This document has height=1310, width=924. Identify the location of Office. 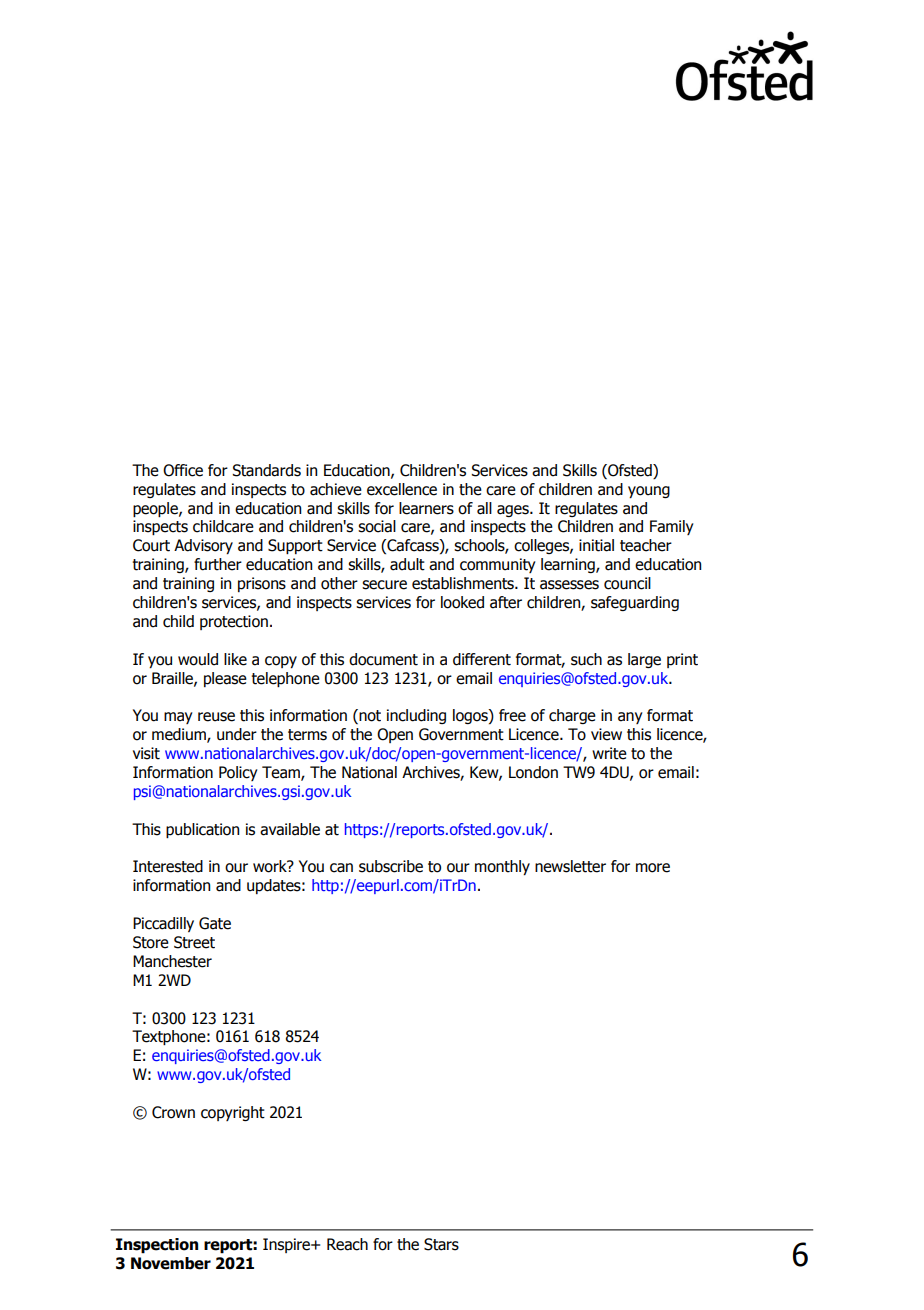
(183, 470).
